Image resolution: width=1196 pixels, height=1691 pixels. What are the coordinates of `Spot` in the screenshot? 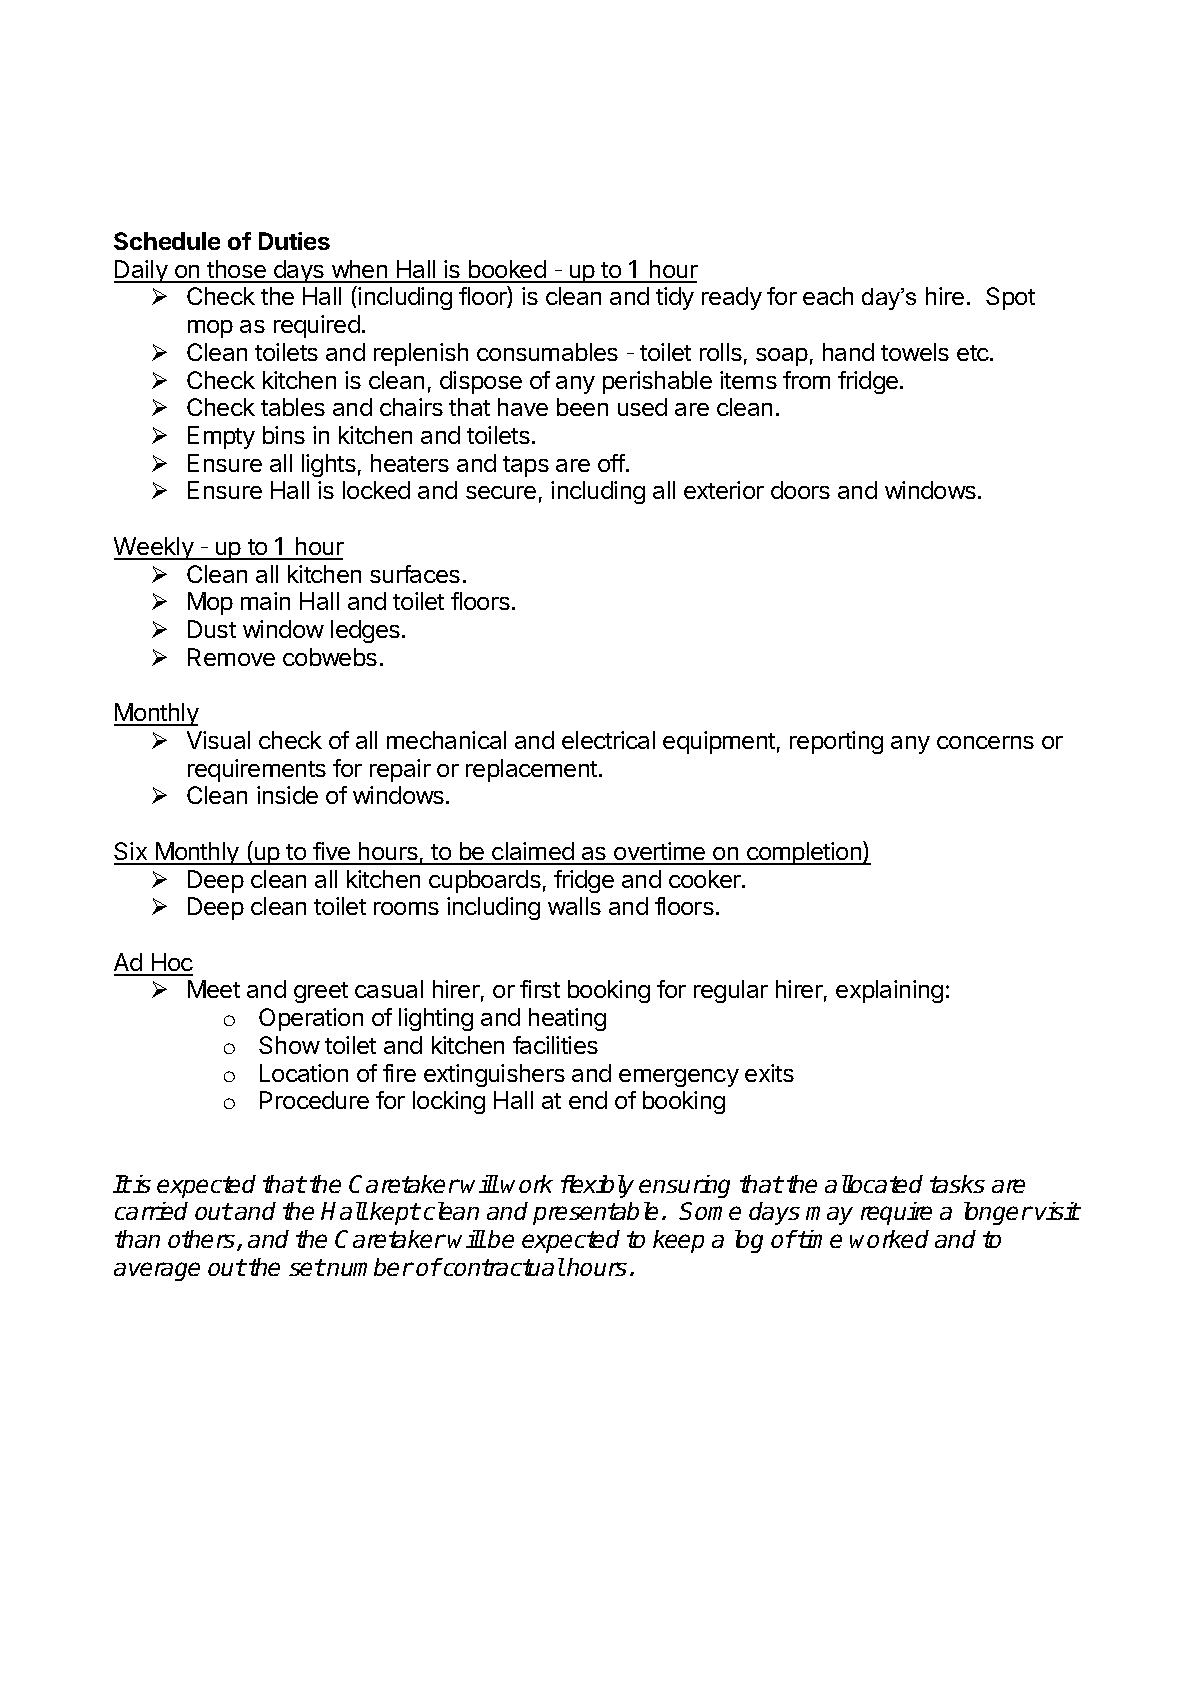 It's located at (1010, 298).
